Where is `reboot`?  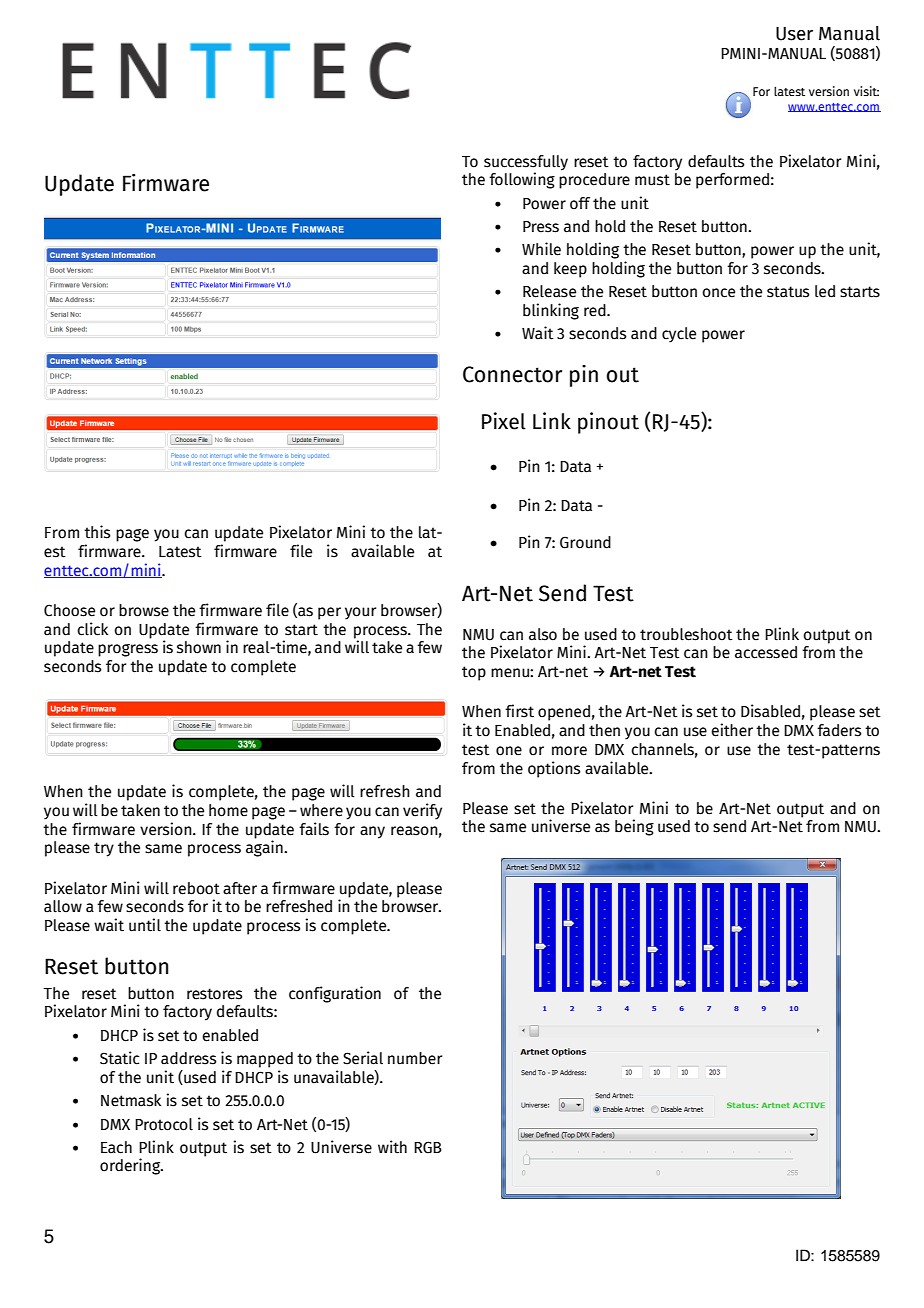
reboot is located at coordinates (196, 888).
